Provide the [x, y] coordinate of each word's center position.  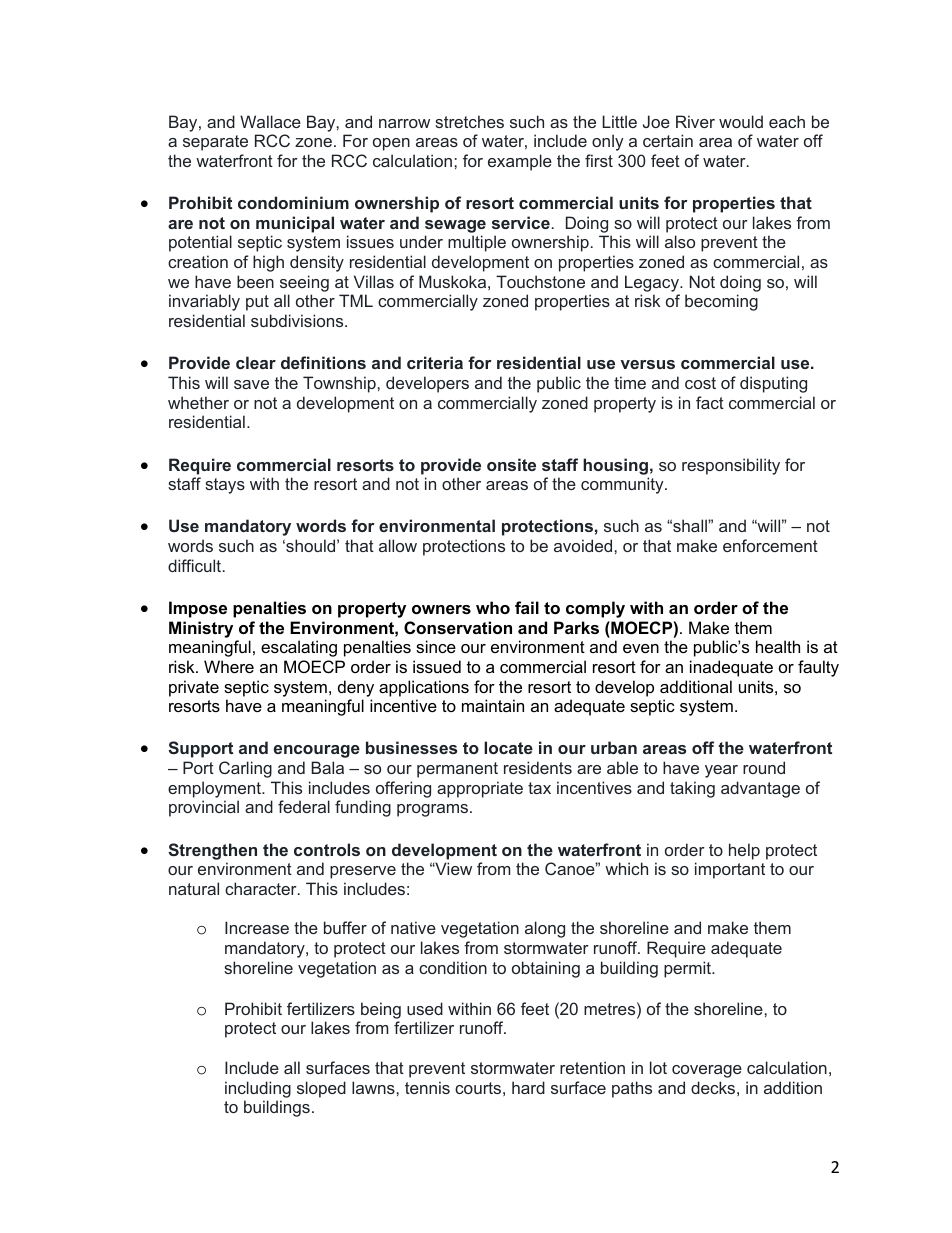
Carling [245, 769]
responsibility [731, 466]
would [741, 121]
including [258, 1089]
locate [508, 747]
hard [528, 1087]
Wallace [270, 121]
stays [225, 486]
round [764, 767]
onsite [511, 464]
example [520, 162]
